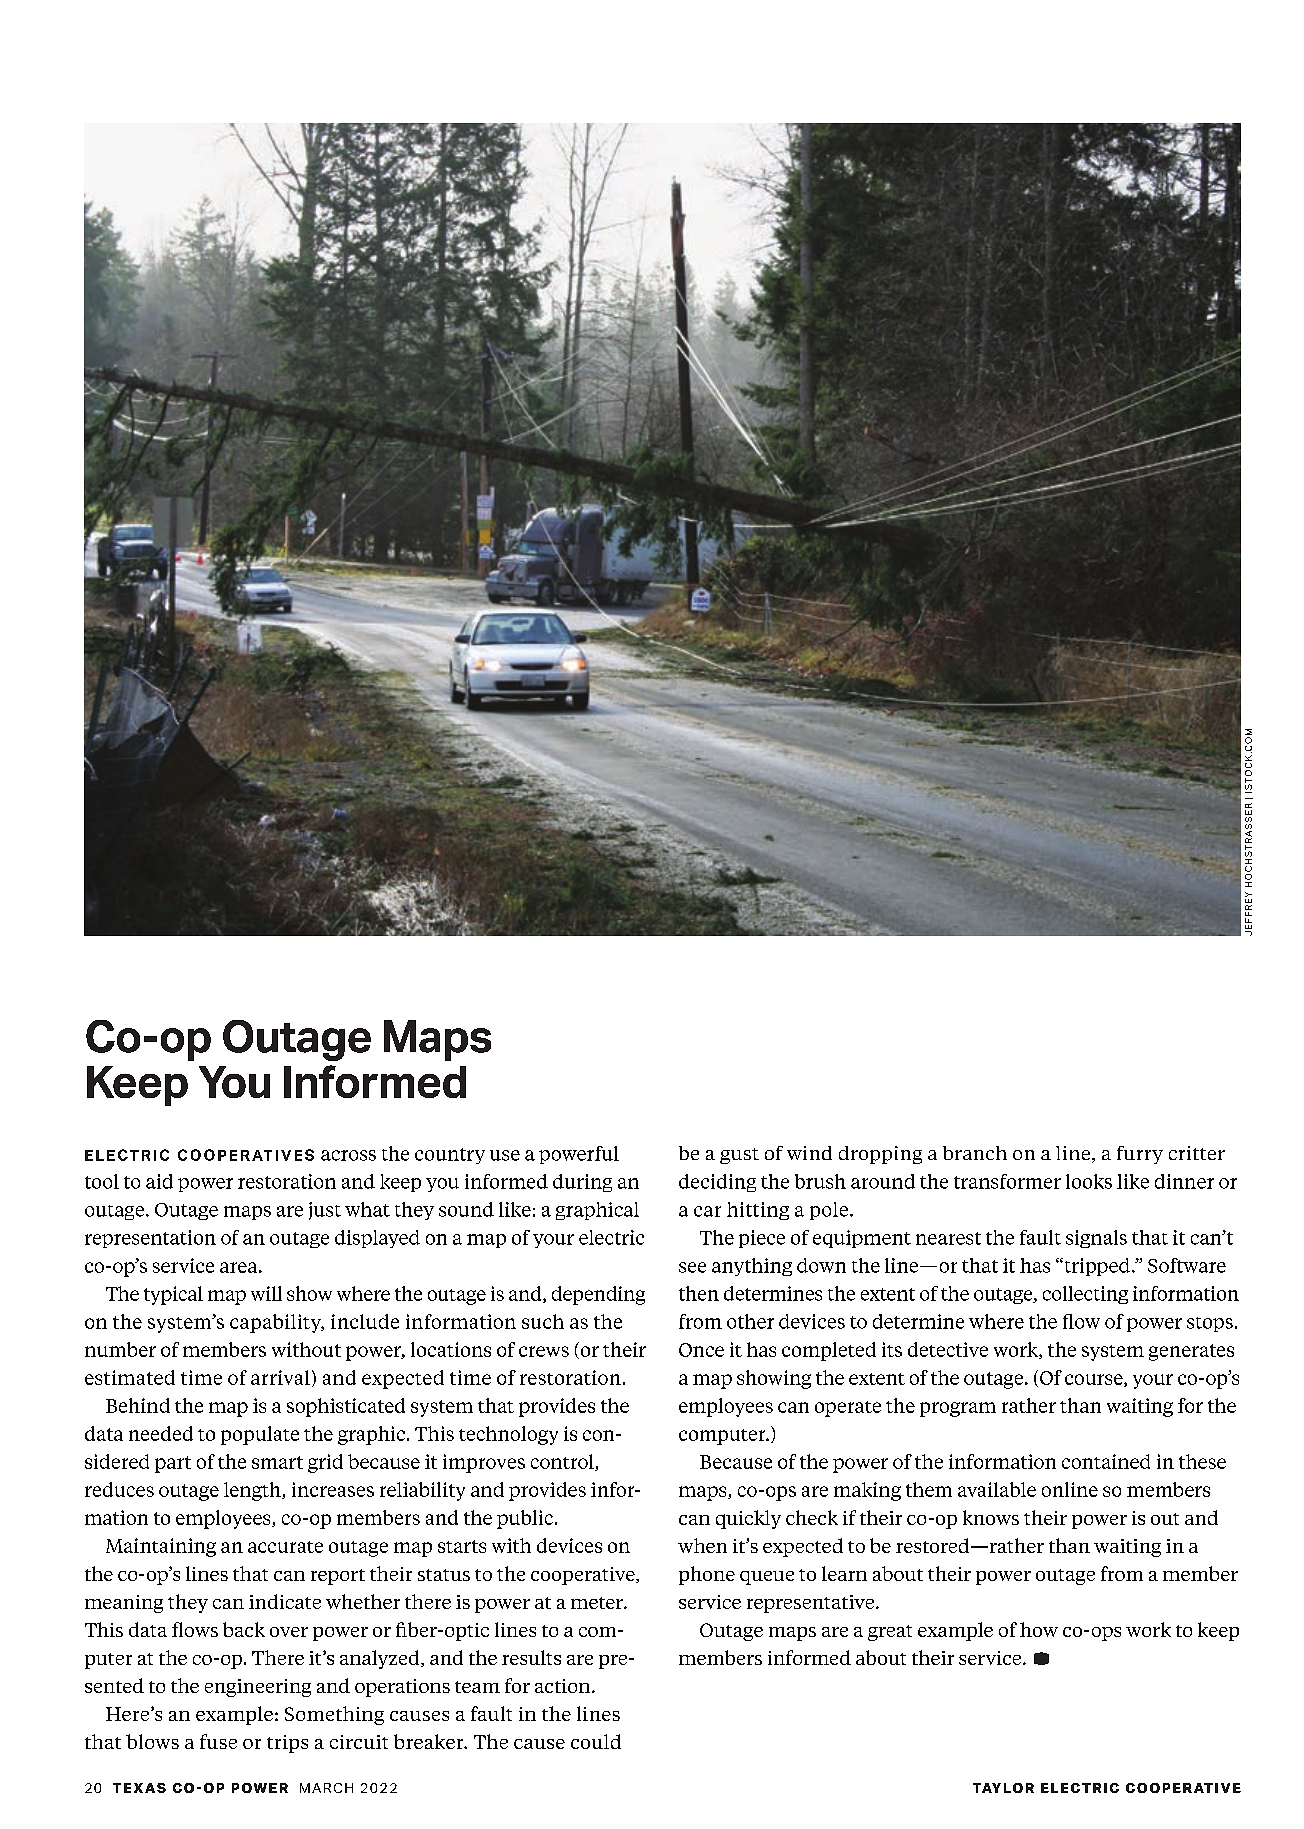  What do you see at coordinates (596, 1741) in the image?
I see `could` at bounding box center [596, 1741].
